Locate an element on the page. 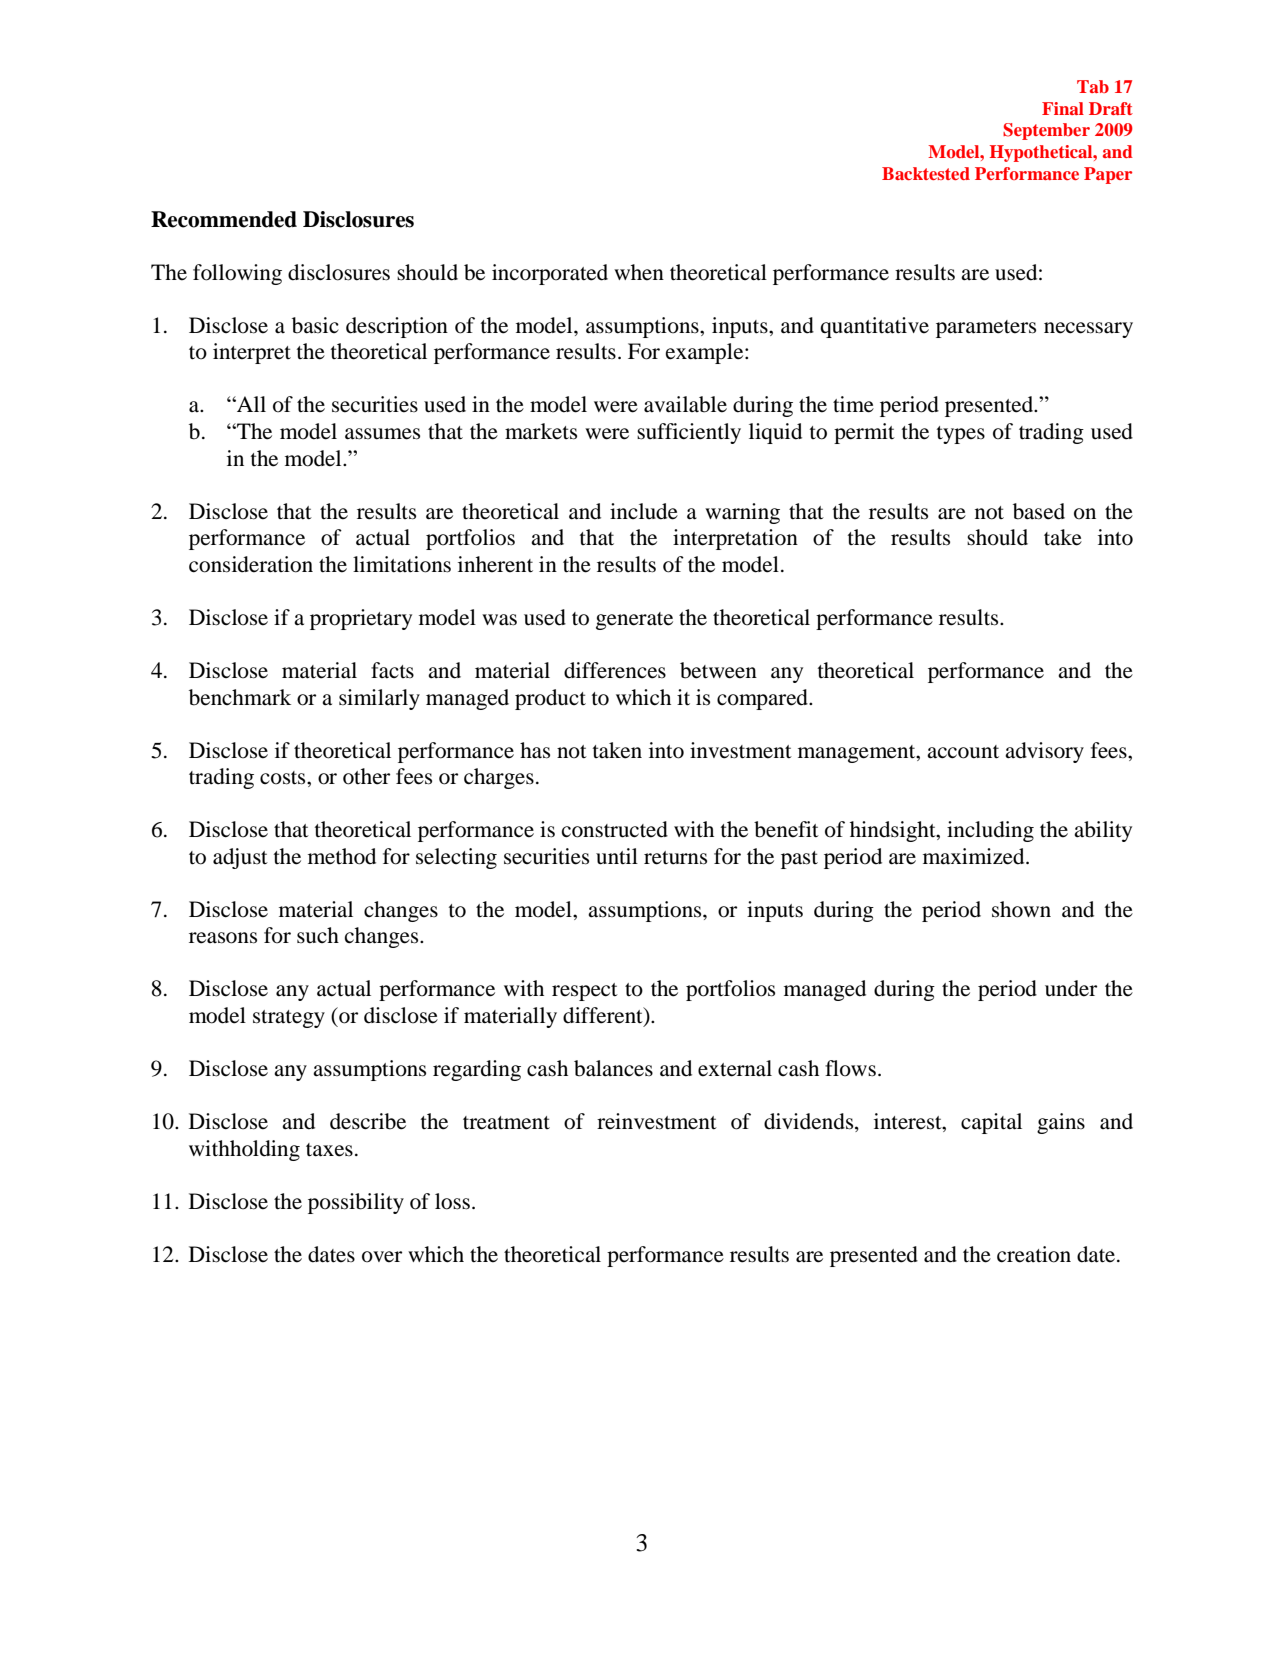 This document has height=1662, width=1284. dividends is located at coordinates (810, 1122).
